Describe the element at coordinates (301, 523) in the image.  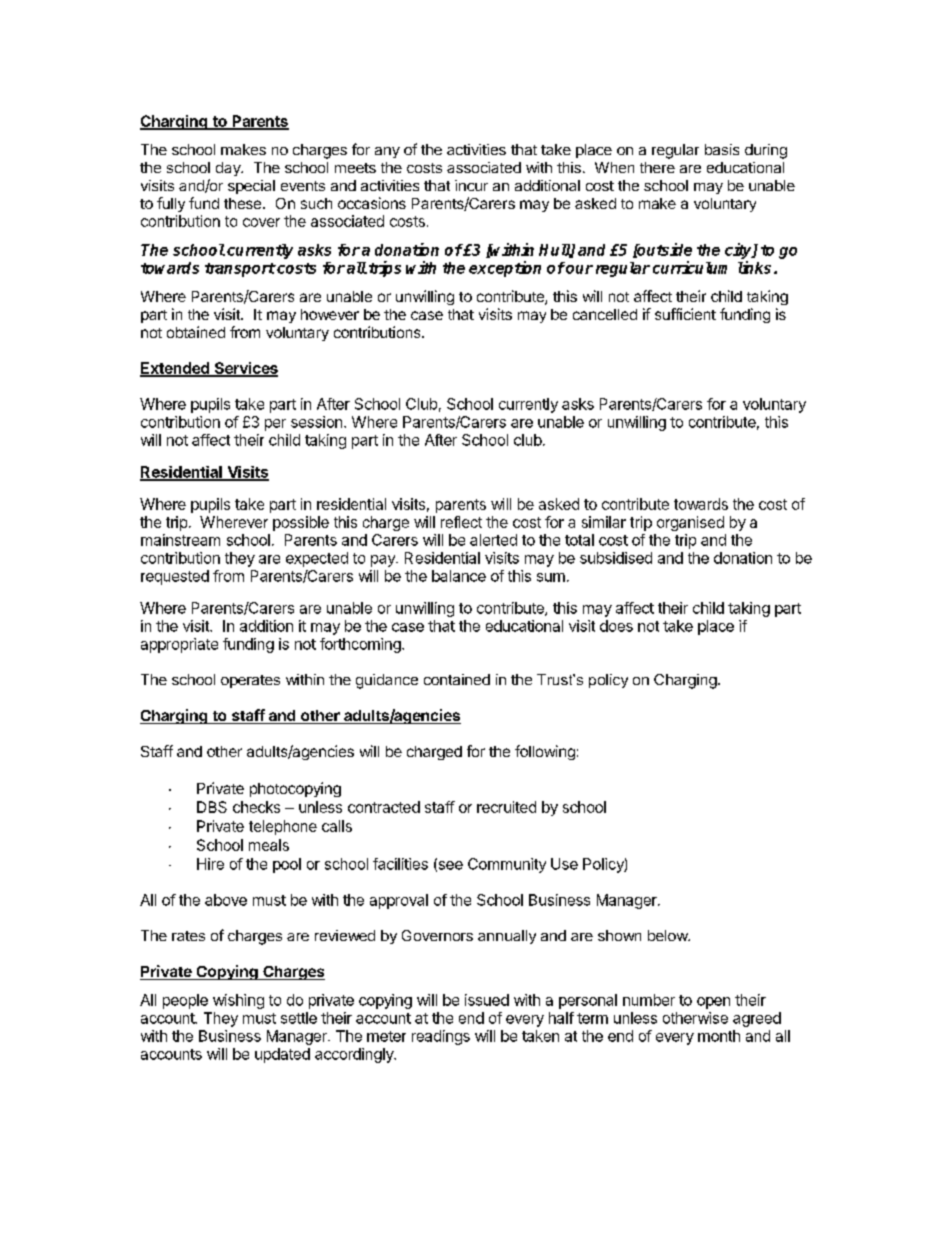
I see `possible` at that location.
